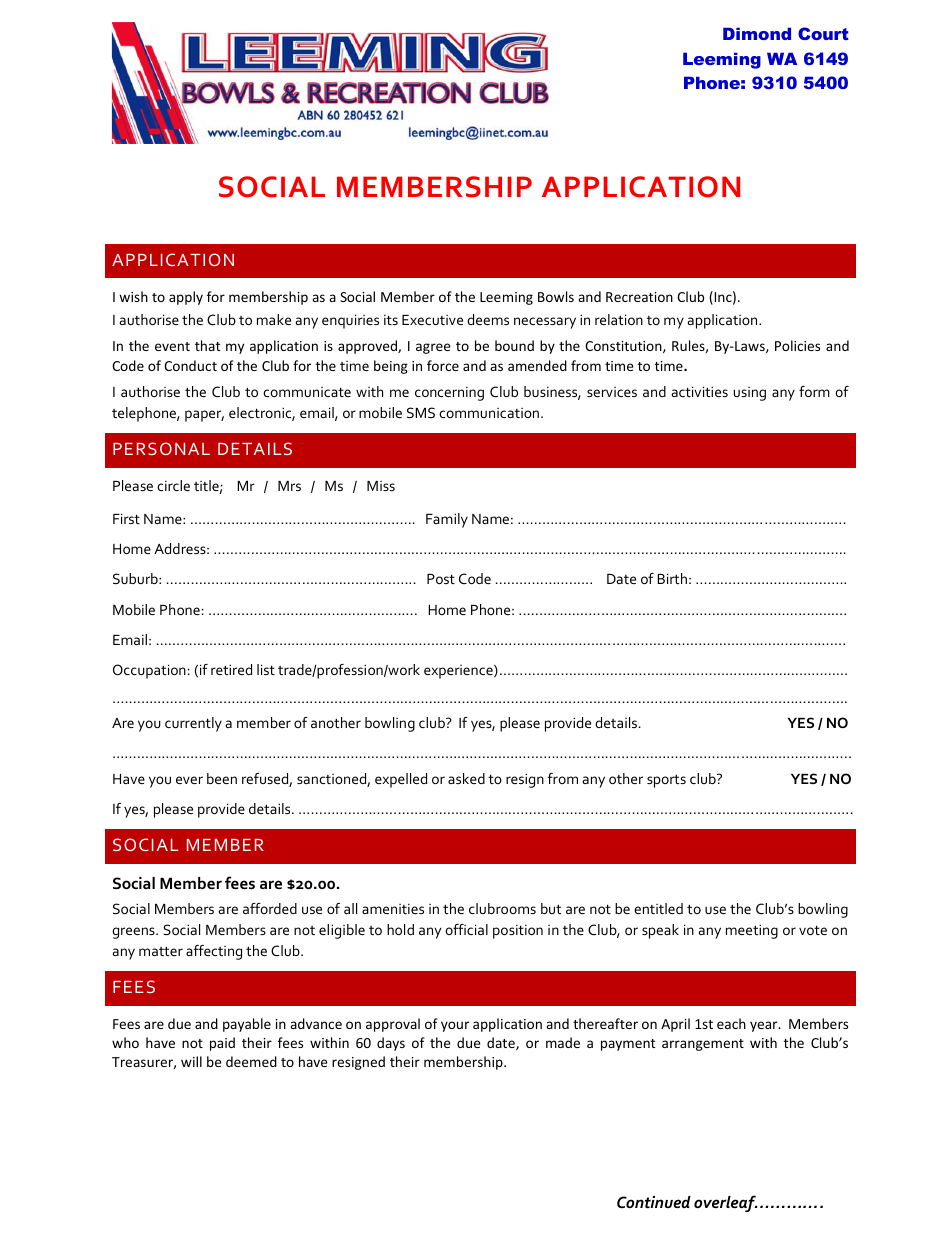  Describe the element at coordinates (556, 296) in the screenshot. I see `Bowls` at that location.
